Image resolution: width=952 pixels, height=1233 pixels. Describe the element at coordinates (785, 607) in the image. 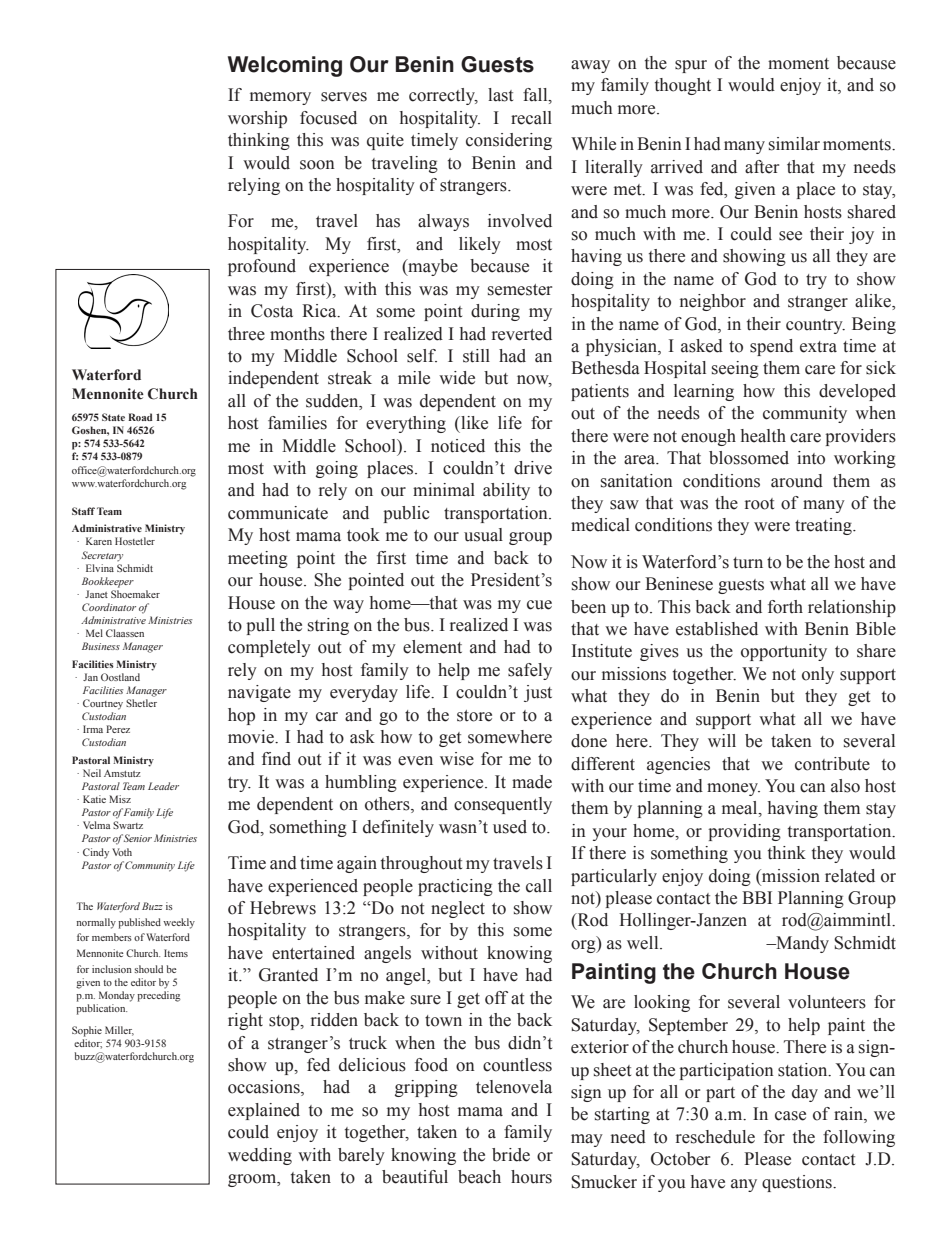

I see `forth` at that location.
